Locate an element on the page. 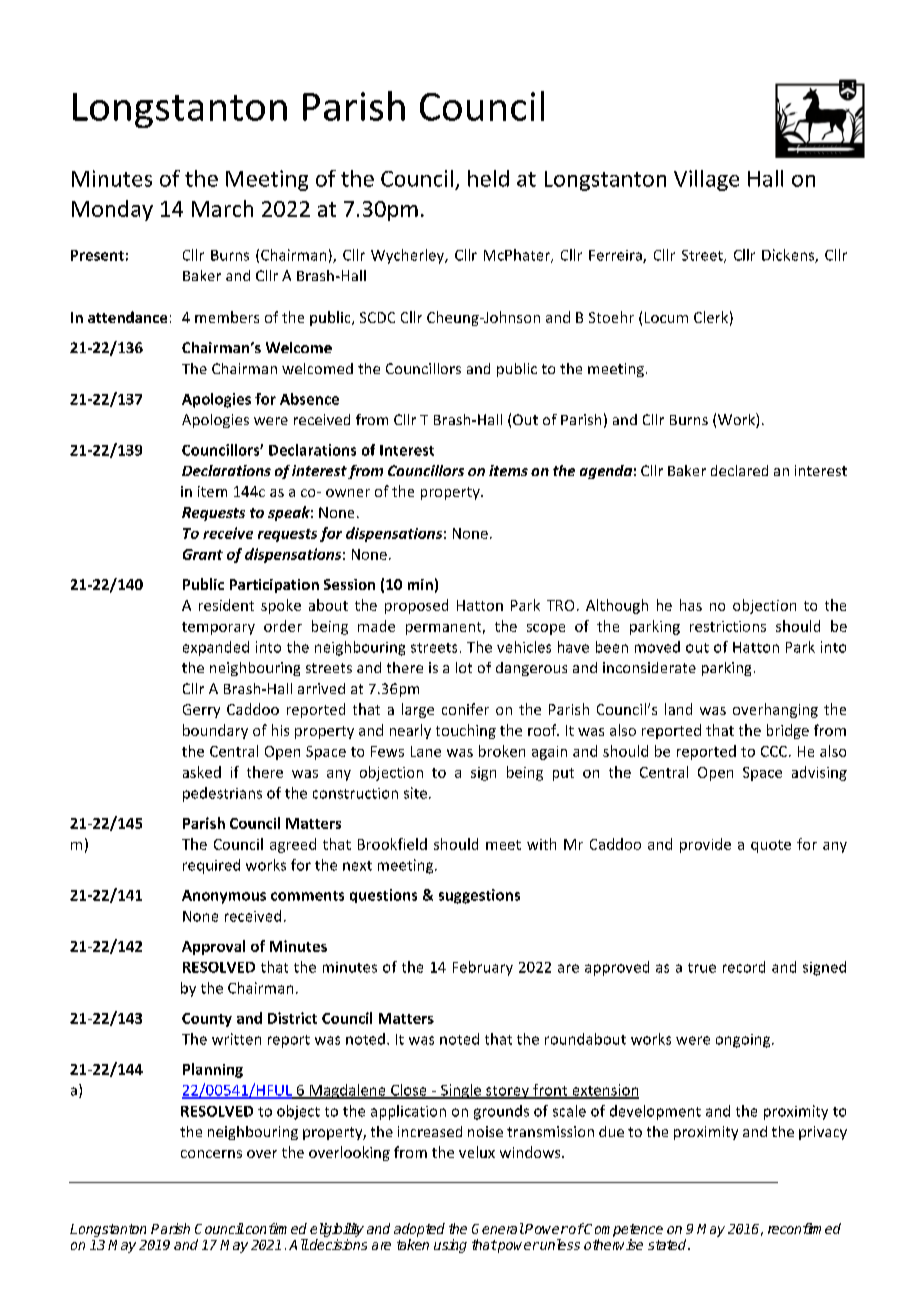 This document has width=924, height=1308. concerns is located at coordinates (211, 1154).
